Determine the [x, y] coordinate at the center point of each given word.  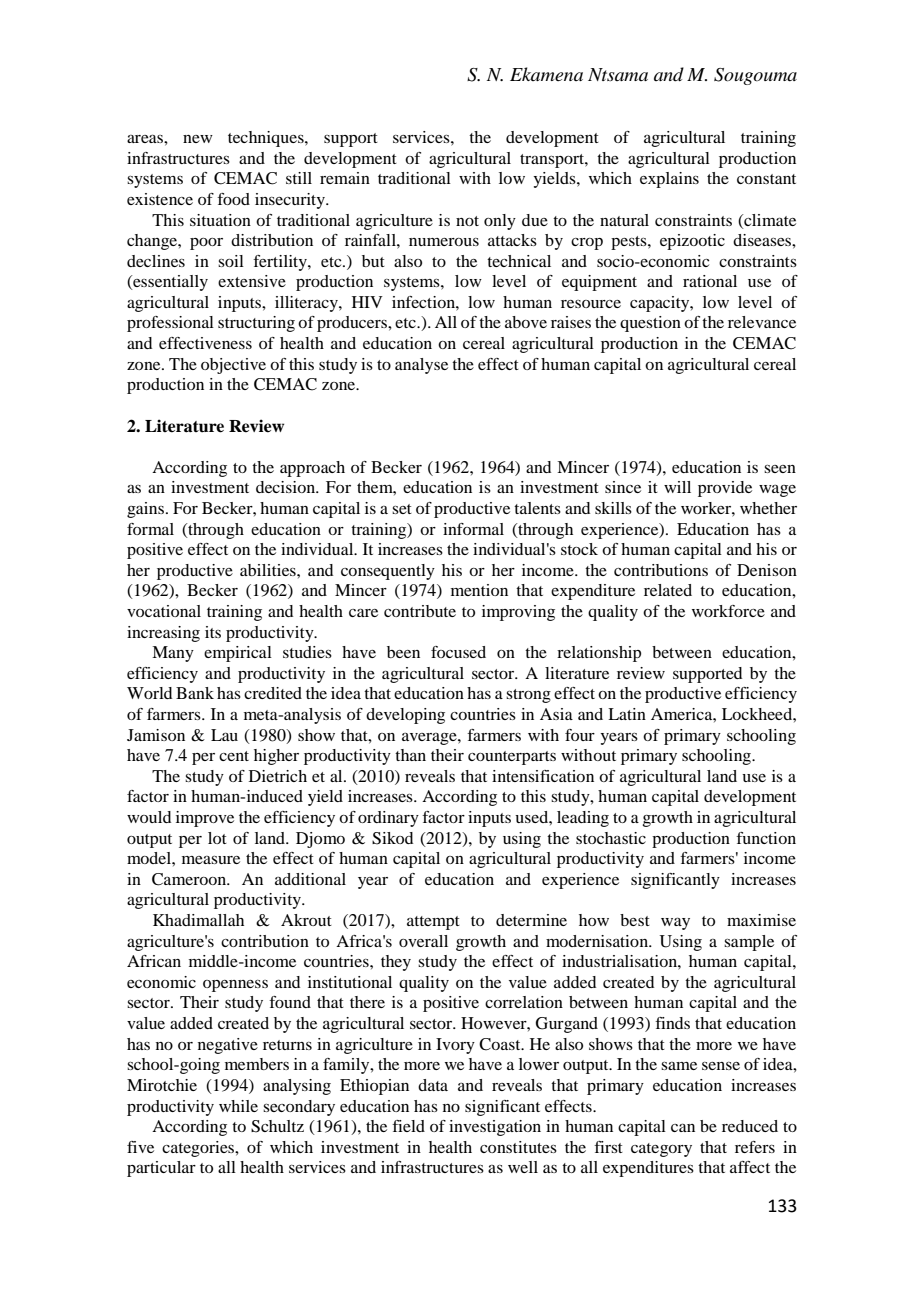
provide [725, 489]
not [467, 221]
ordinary [388, 819]
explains [669, 180]
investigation [495, 1128]
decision [287, 487]
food [233, 199]
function [766, 838]
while [238, 1106]
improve [205, 819]
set [402, 509]
